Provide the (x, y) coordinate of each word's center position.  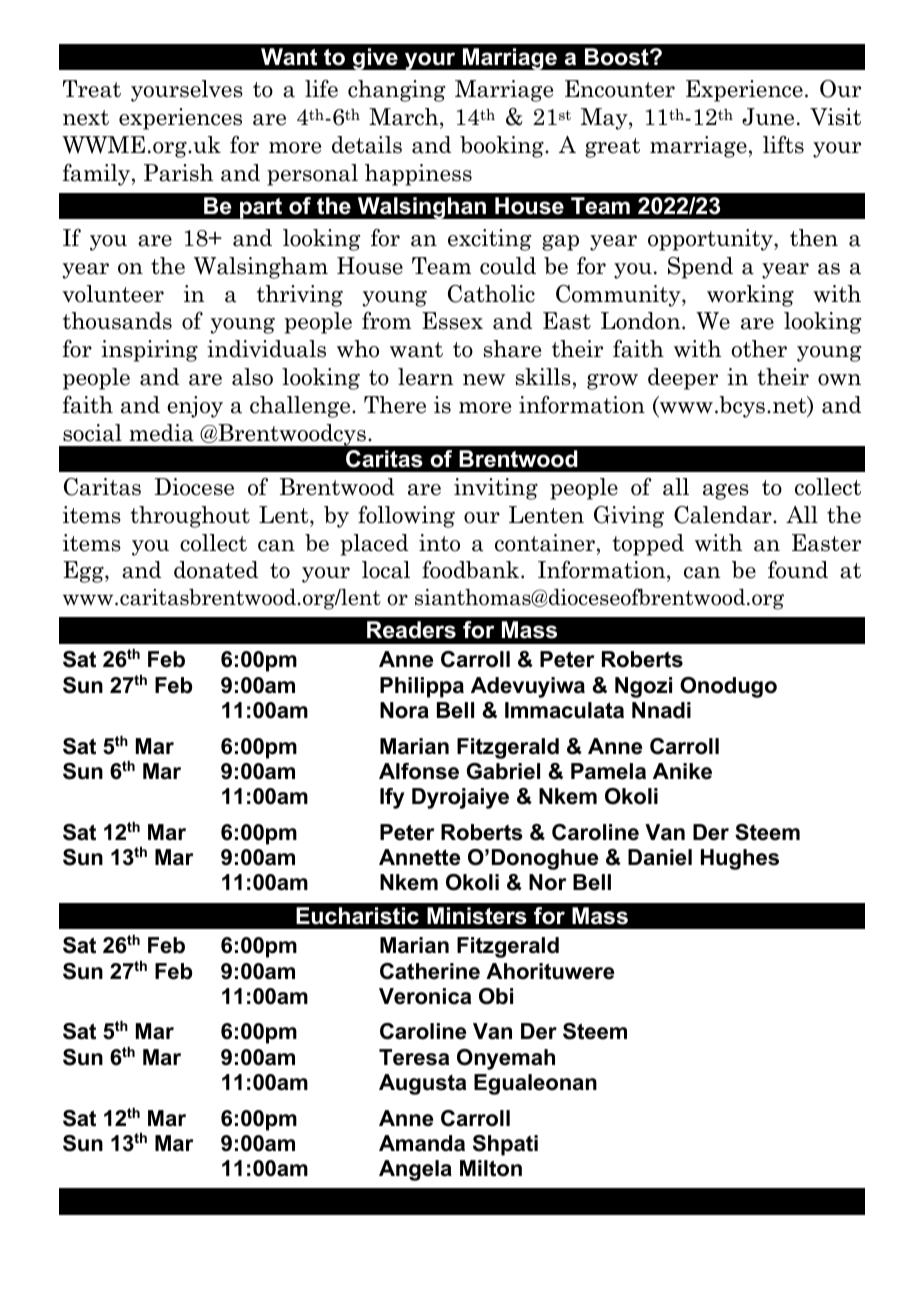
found (798, 570)
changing (396, 91)
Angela (415, 1170)
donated (216, 570)
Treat (92, 89)
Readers (411, 630)
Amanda (422, 1143)
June (768, 117)
